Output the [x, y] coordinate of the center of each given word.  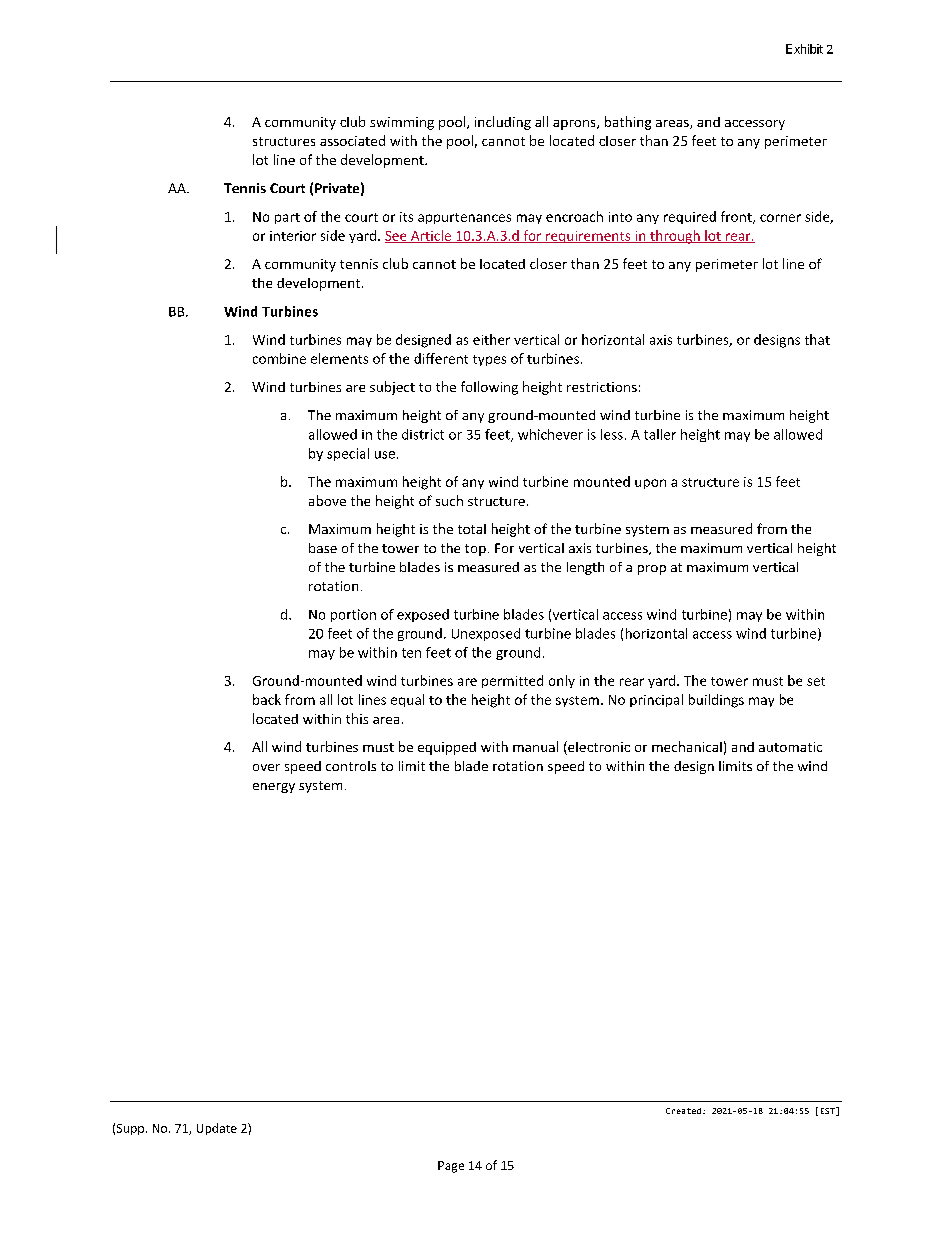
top [475, 550]
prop [652, 570]
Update [217, 1129]
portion [353, 615]
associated [352, 140]
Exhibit [804, 49]
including [503, 123]
